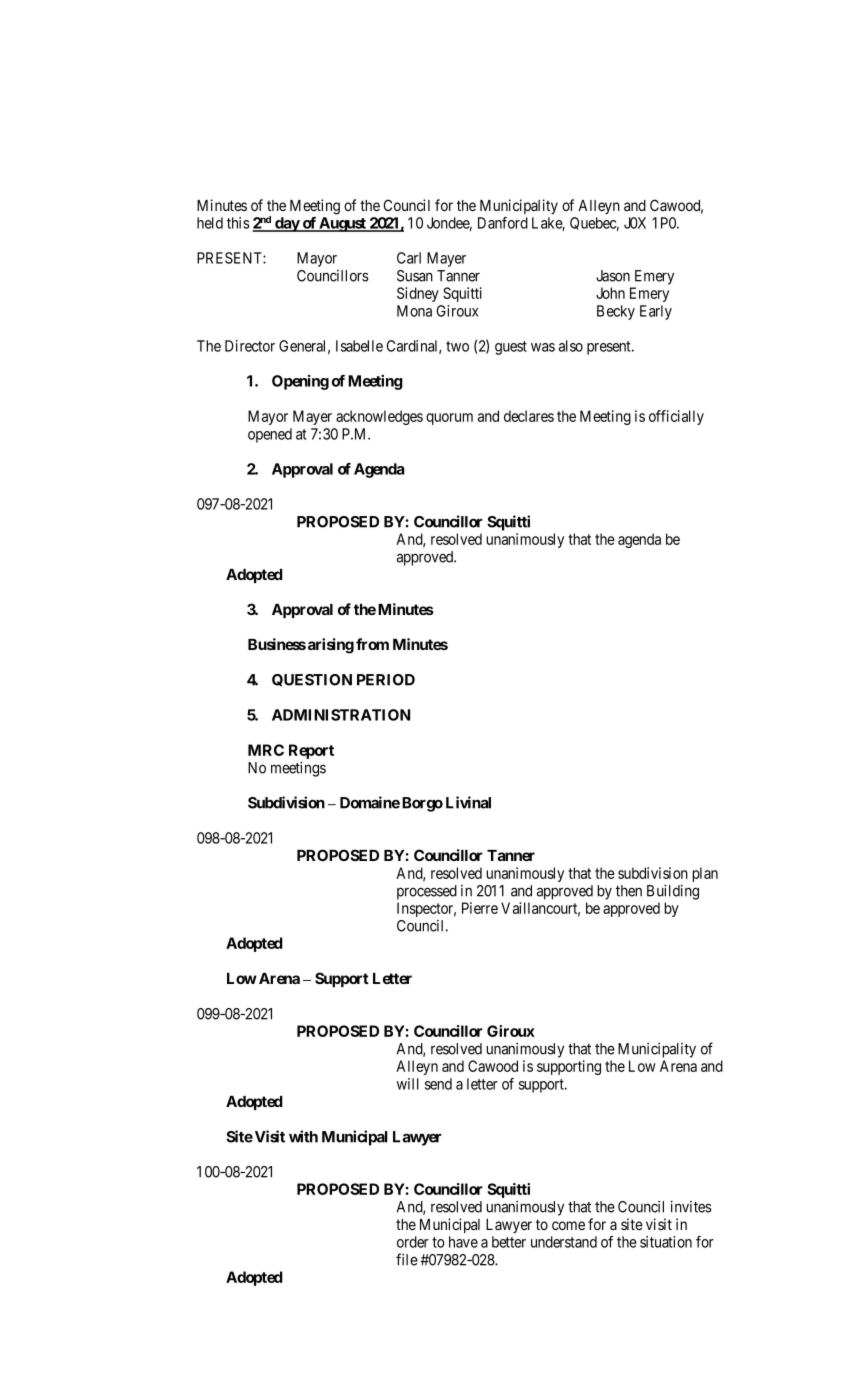 The height and width of the screenshot is (1400, 849). Describe the element at coordinates (407, 1259) in the screenshot. I see `file` at that location.
